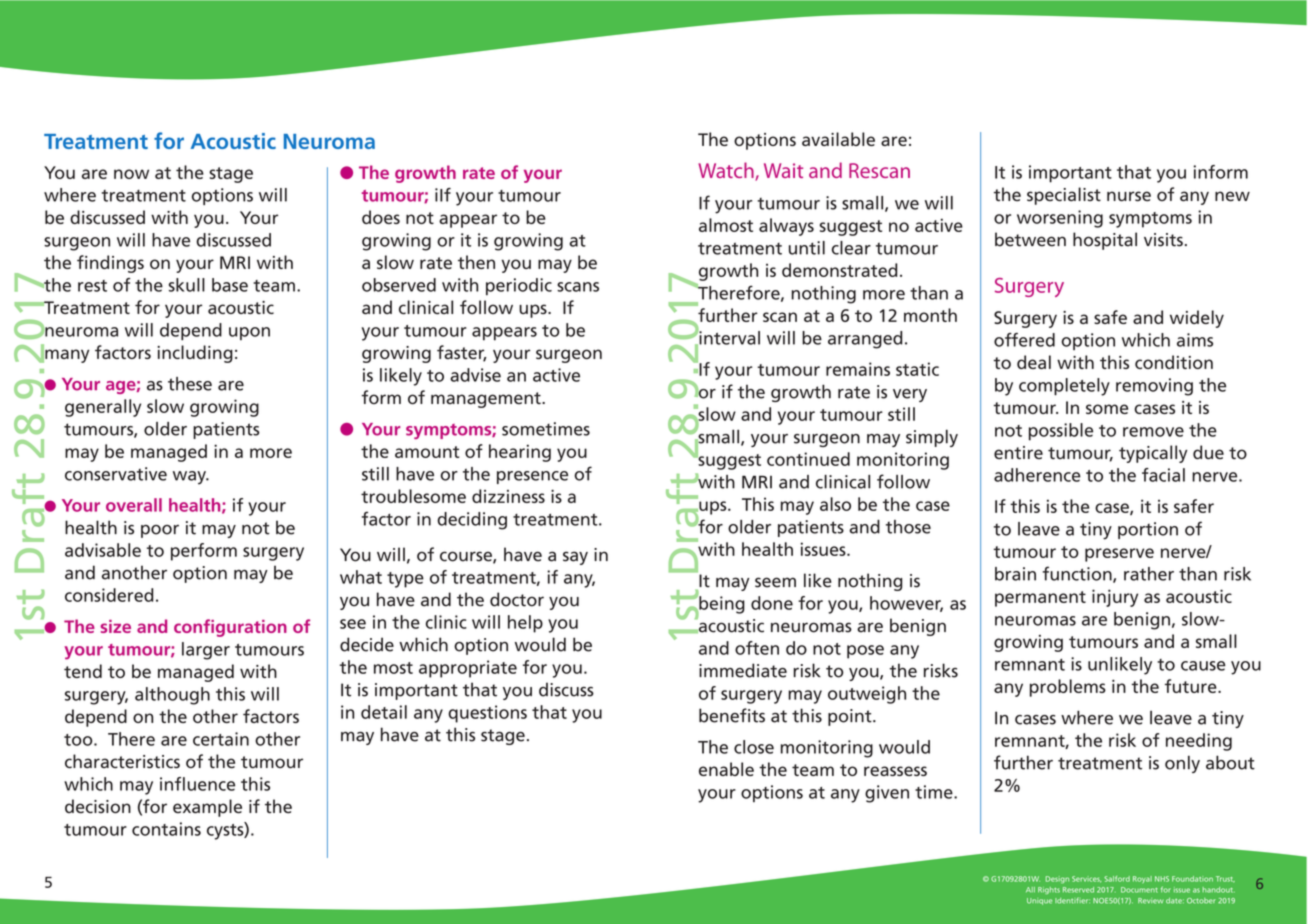  What do you see at coordinates (1064, 196) in the screenshot?
I see `specialist` at bounding box center [1064, 196].
